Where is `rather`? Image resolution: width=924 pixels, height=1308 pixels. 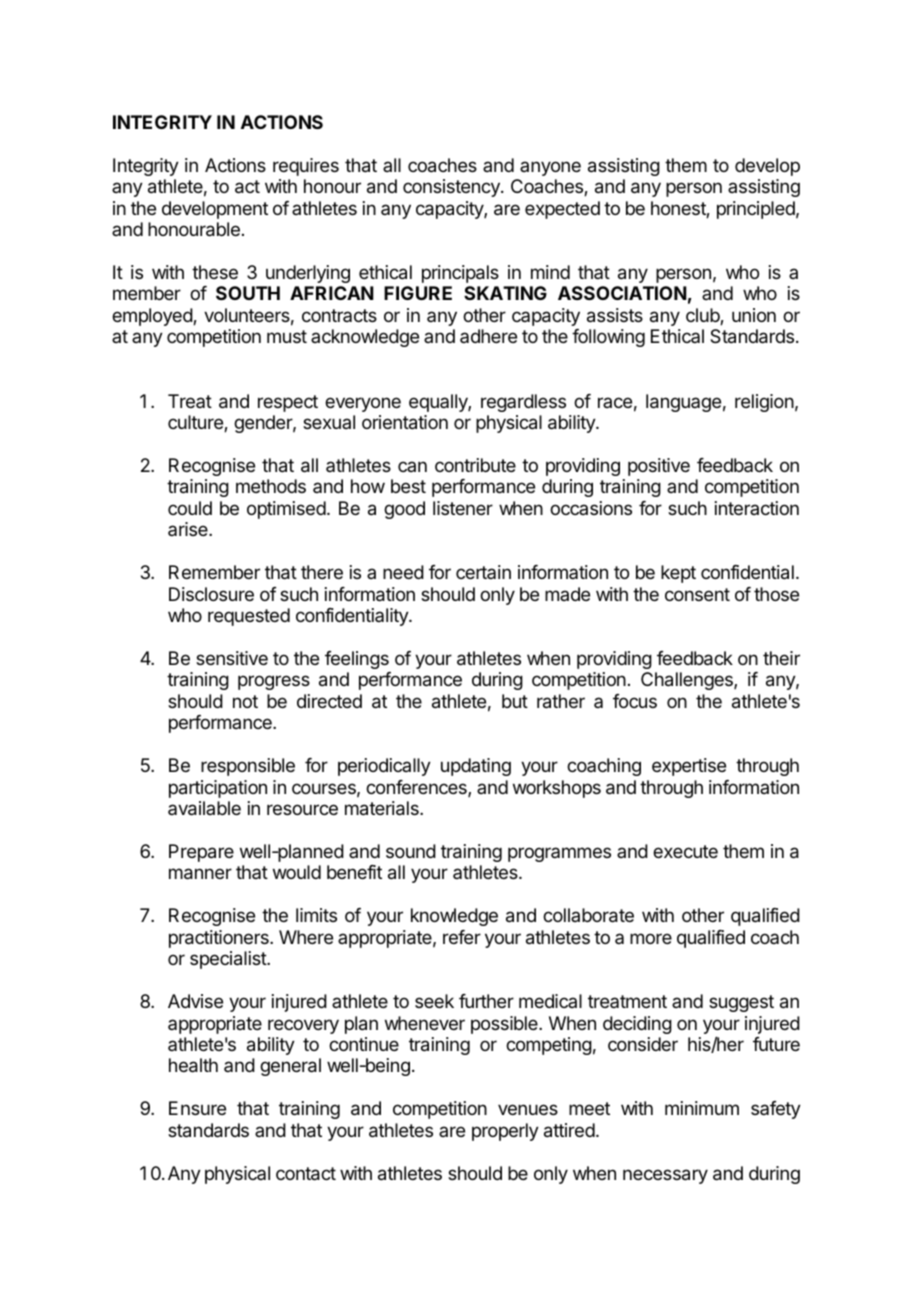 rather is located at coordinates (561, 701).
